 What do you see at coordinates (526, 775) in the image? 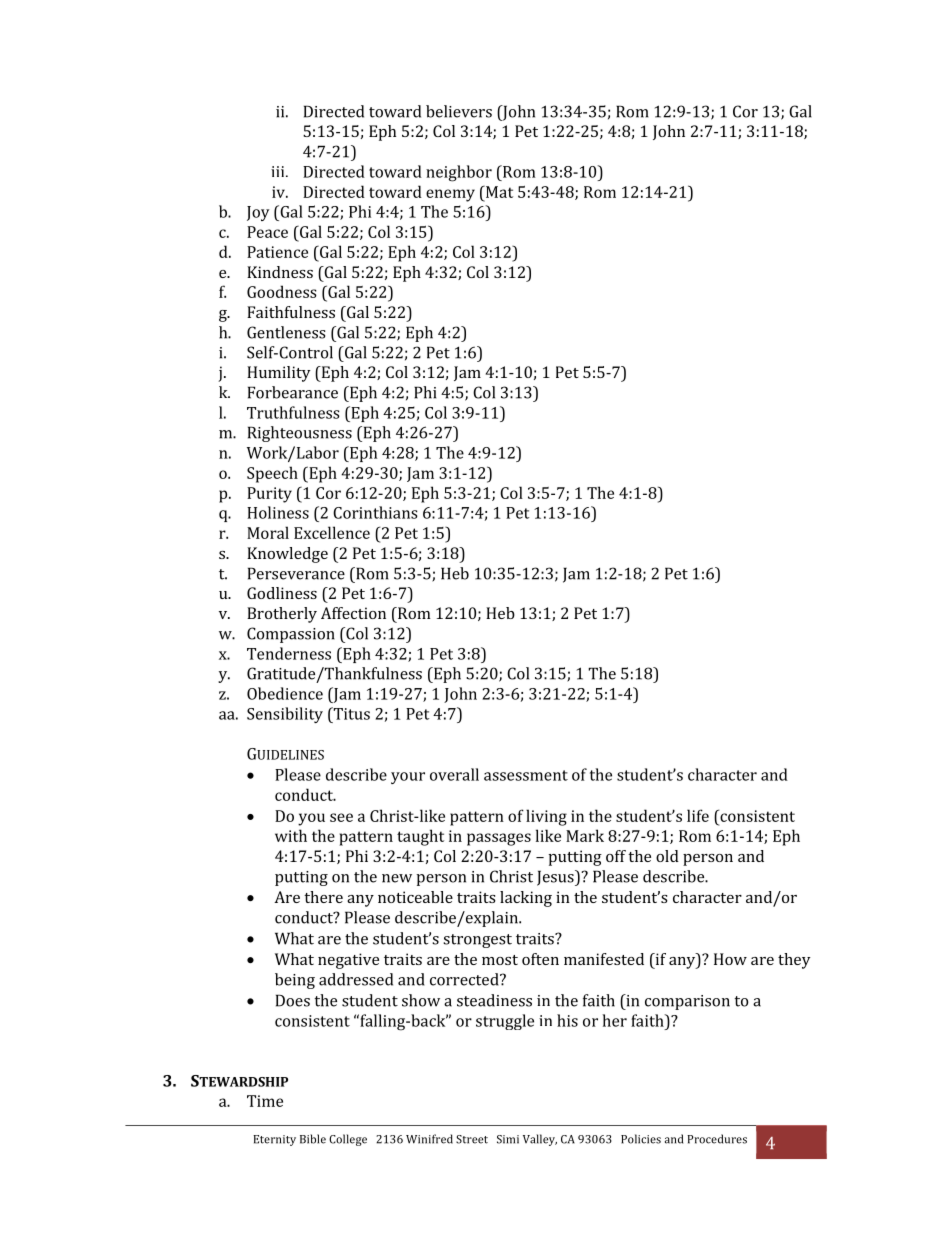
I see `assessment` at bounding box center [526, 775].
